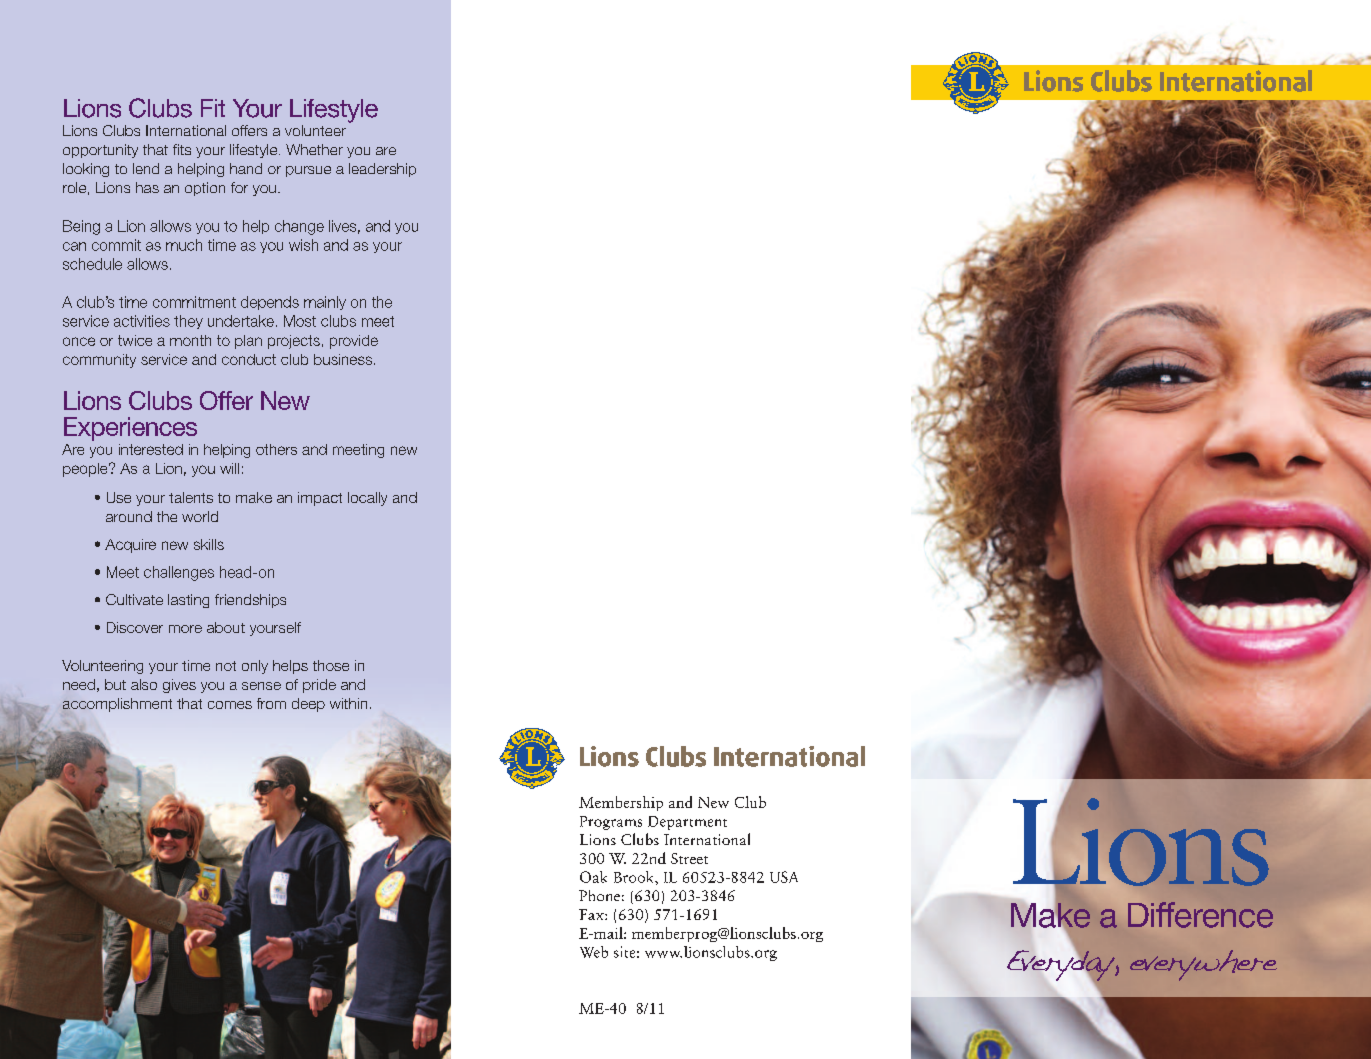  What do you see at coordinates (594, 952) in the screenshot?
I see `Web` at bounding box center [594, 952].
